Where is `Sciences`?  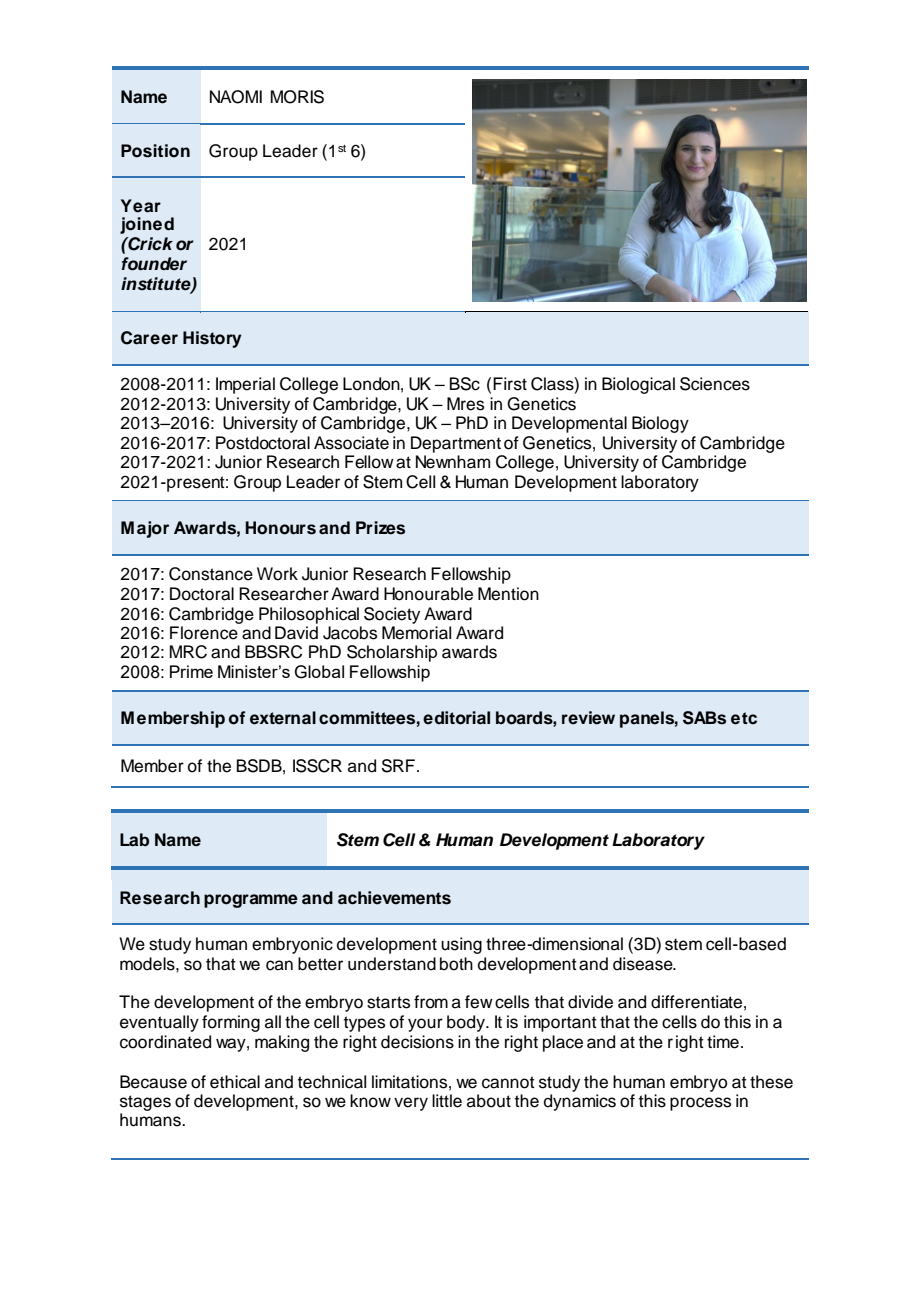
Sciences is located at coordinates (715, 384).
